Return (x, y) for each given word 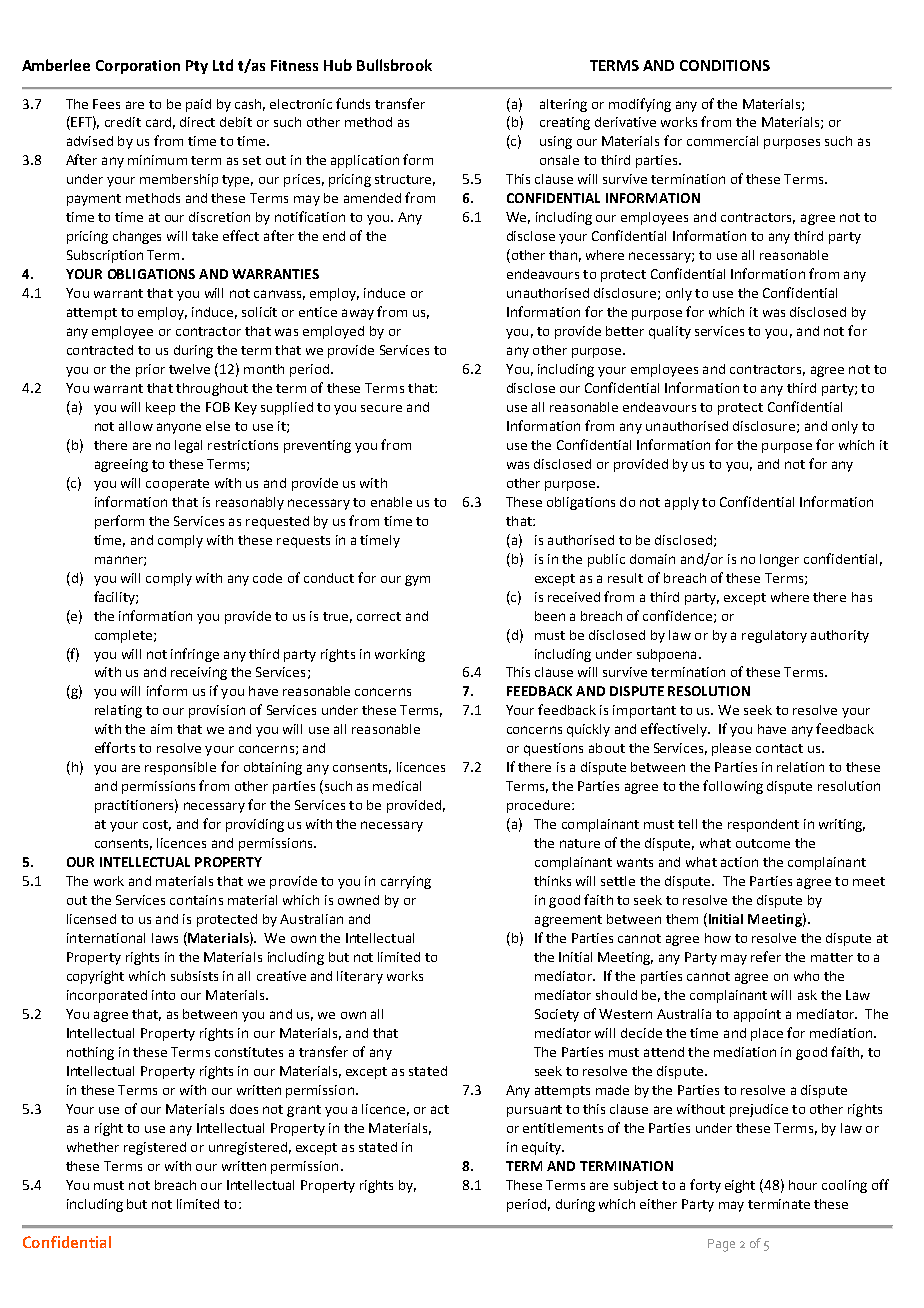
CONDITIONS (725, 65)
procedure (540, 806)
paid (198, 105)
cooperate (177, 485)
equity (542, 1148)
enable (391, 502)
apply (682, 503)
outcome (763, 843)
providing (255, 825)
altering (563, 105)
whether (93, 1147)
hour (803, 1185)
